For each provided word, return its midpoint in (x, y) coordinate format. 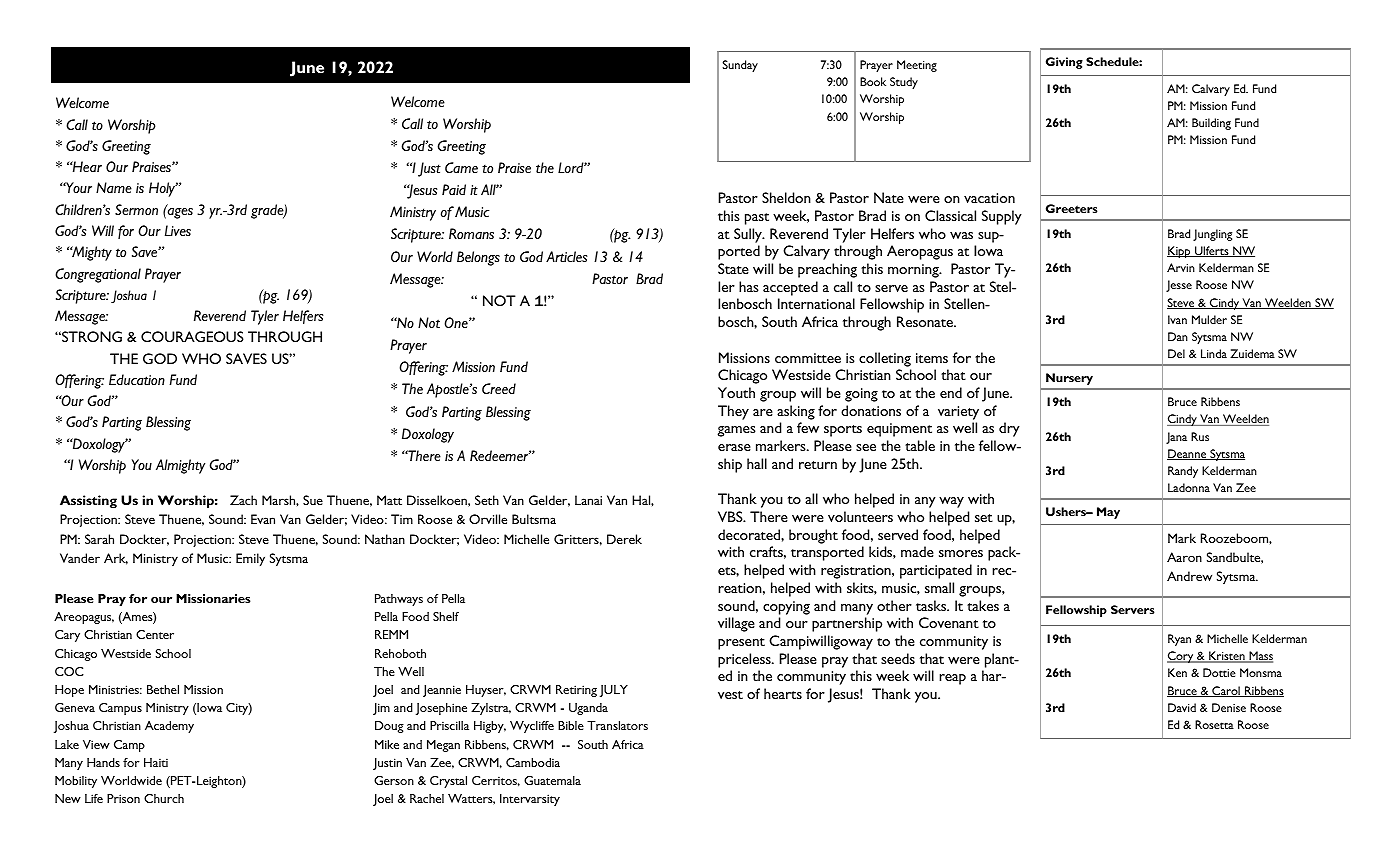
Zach (243, 500)
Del (1176, 353)
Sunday (740, 66)
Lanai (588, 500)
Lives (178, 230)
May (1108, 513)
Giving (1064, 63)
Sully (749, 235)
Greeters (1071, 208)
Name (114, 187)
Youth (736, 392)
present (741, 644)
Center (155, 634)
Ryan (1179, 640)
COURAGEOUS (192, 336)
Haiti (156, 762)
